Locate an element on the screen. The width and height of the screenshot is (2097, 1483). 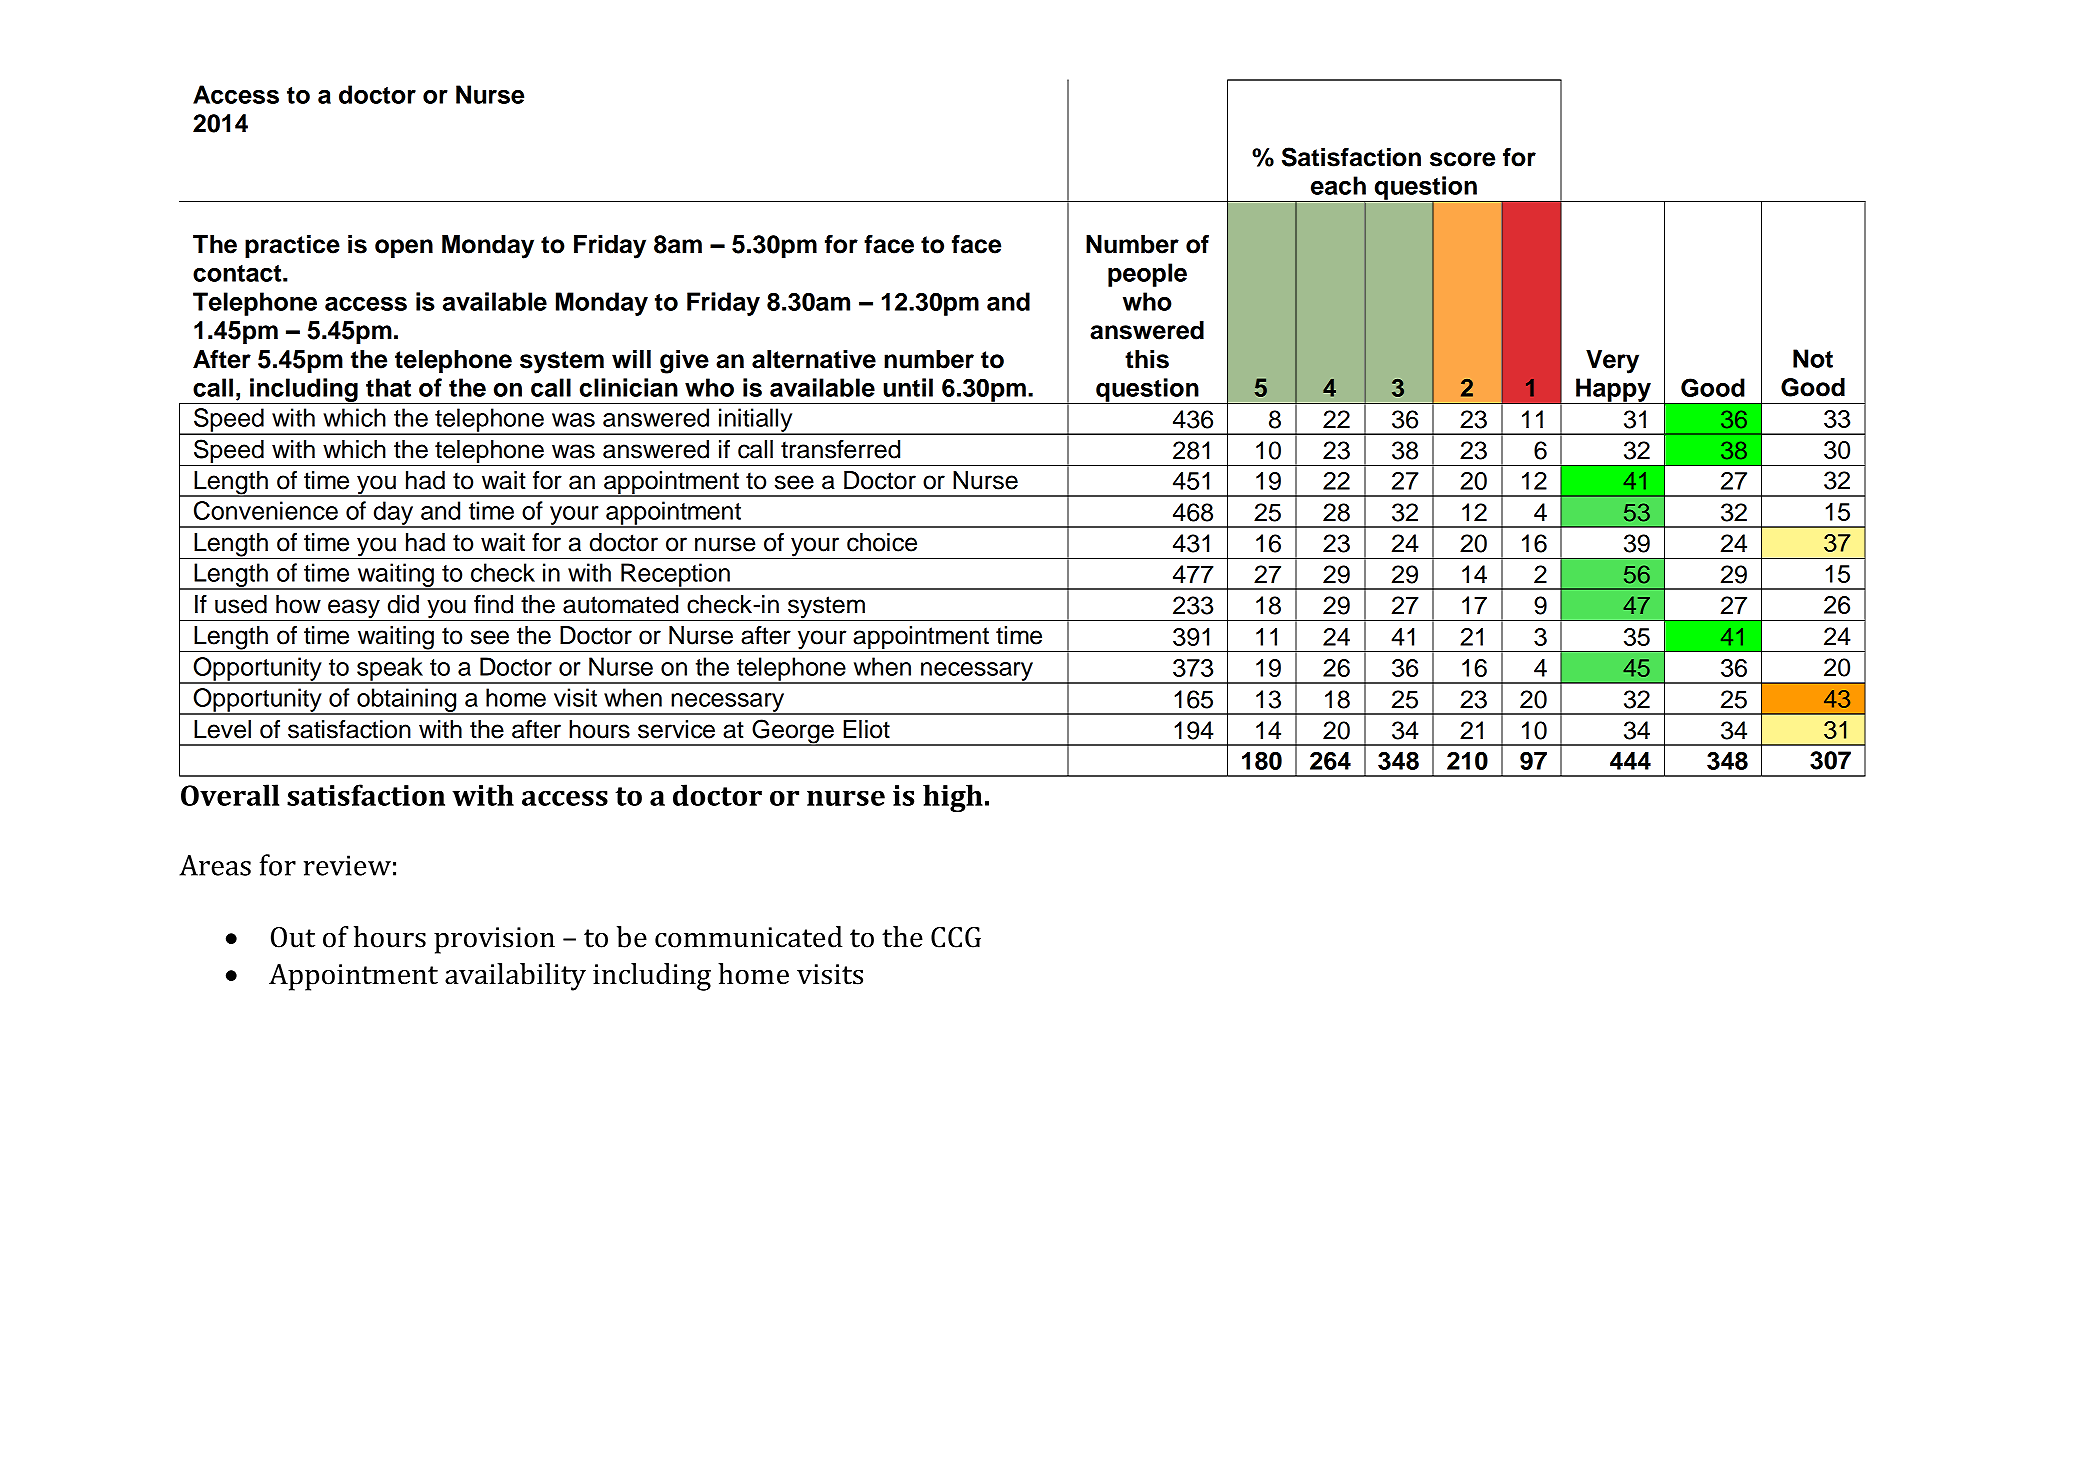
provision is located at coordinates (494, 940).
